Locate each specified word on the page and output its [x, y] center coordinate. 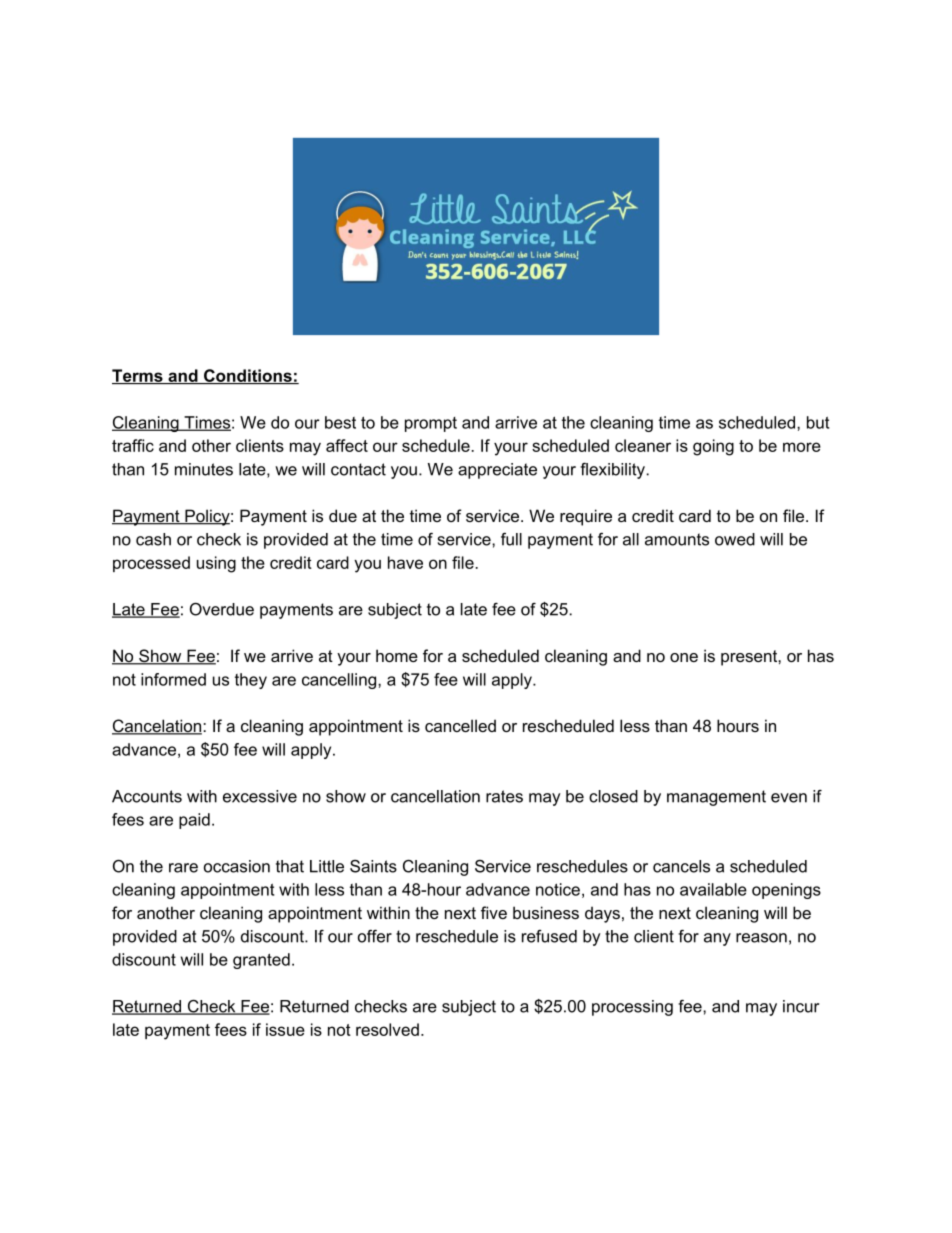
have [405, 562]
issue [285, 1029]
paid [194, 821]
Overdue [222, 609]
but [818, 422]
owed [735, 539]
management [716, 798]
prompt [431, 424]
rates [504, 796]
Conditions [248, 376]
